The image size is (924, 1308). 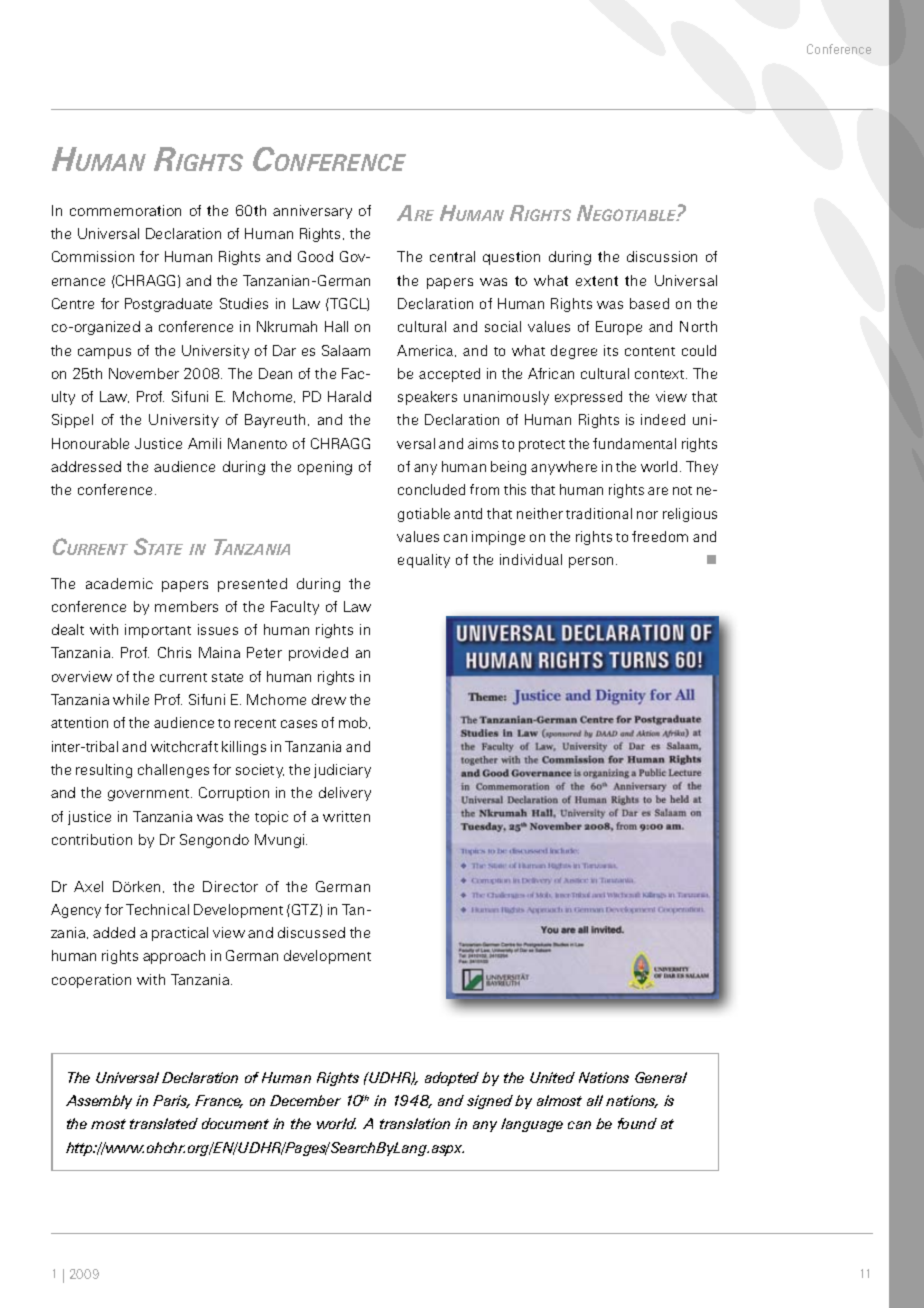 I want to click on discussion, so click(x=662, y=256).
